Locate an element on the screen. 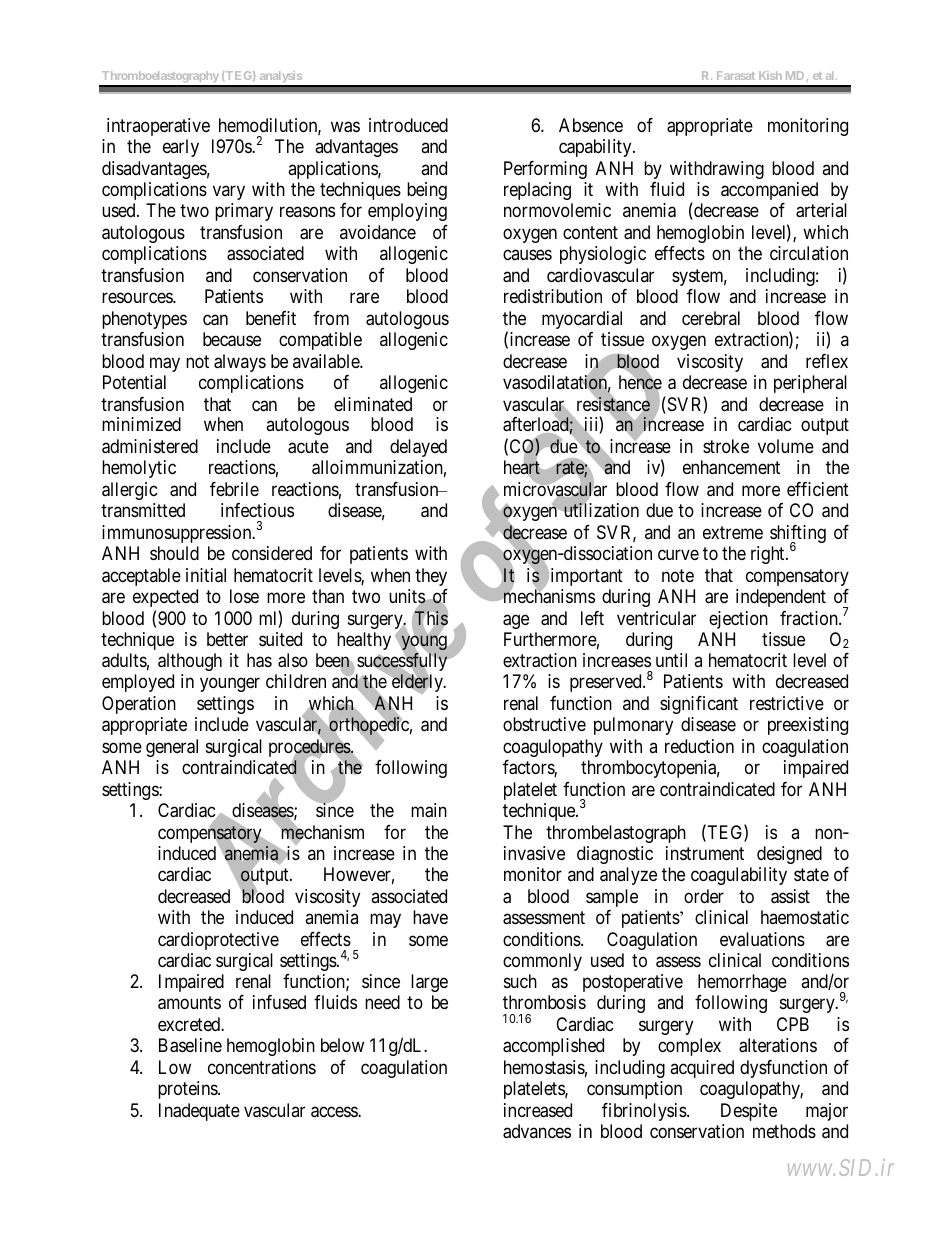 This screenshot has width=952, height=1233. advances is located at coordinates (537, 1131).
